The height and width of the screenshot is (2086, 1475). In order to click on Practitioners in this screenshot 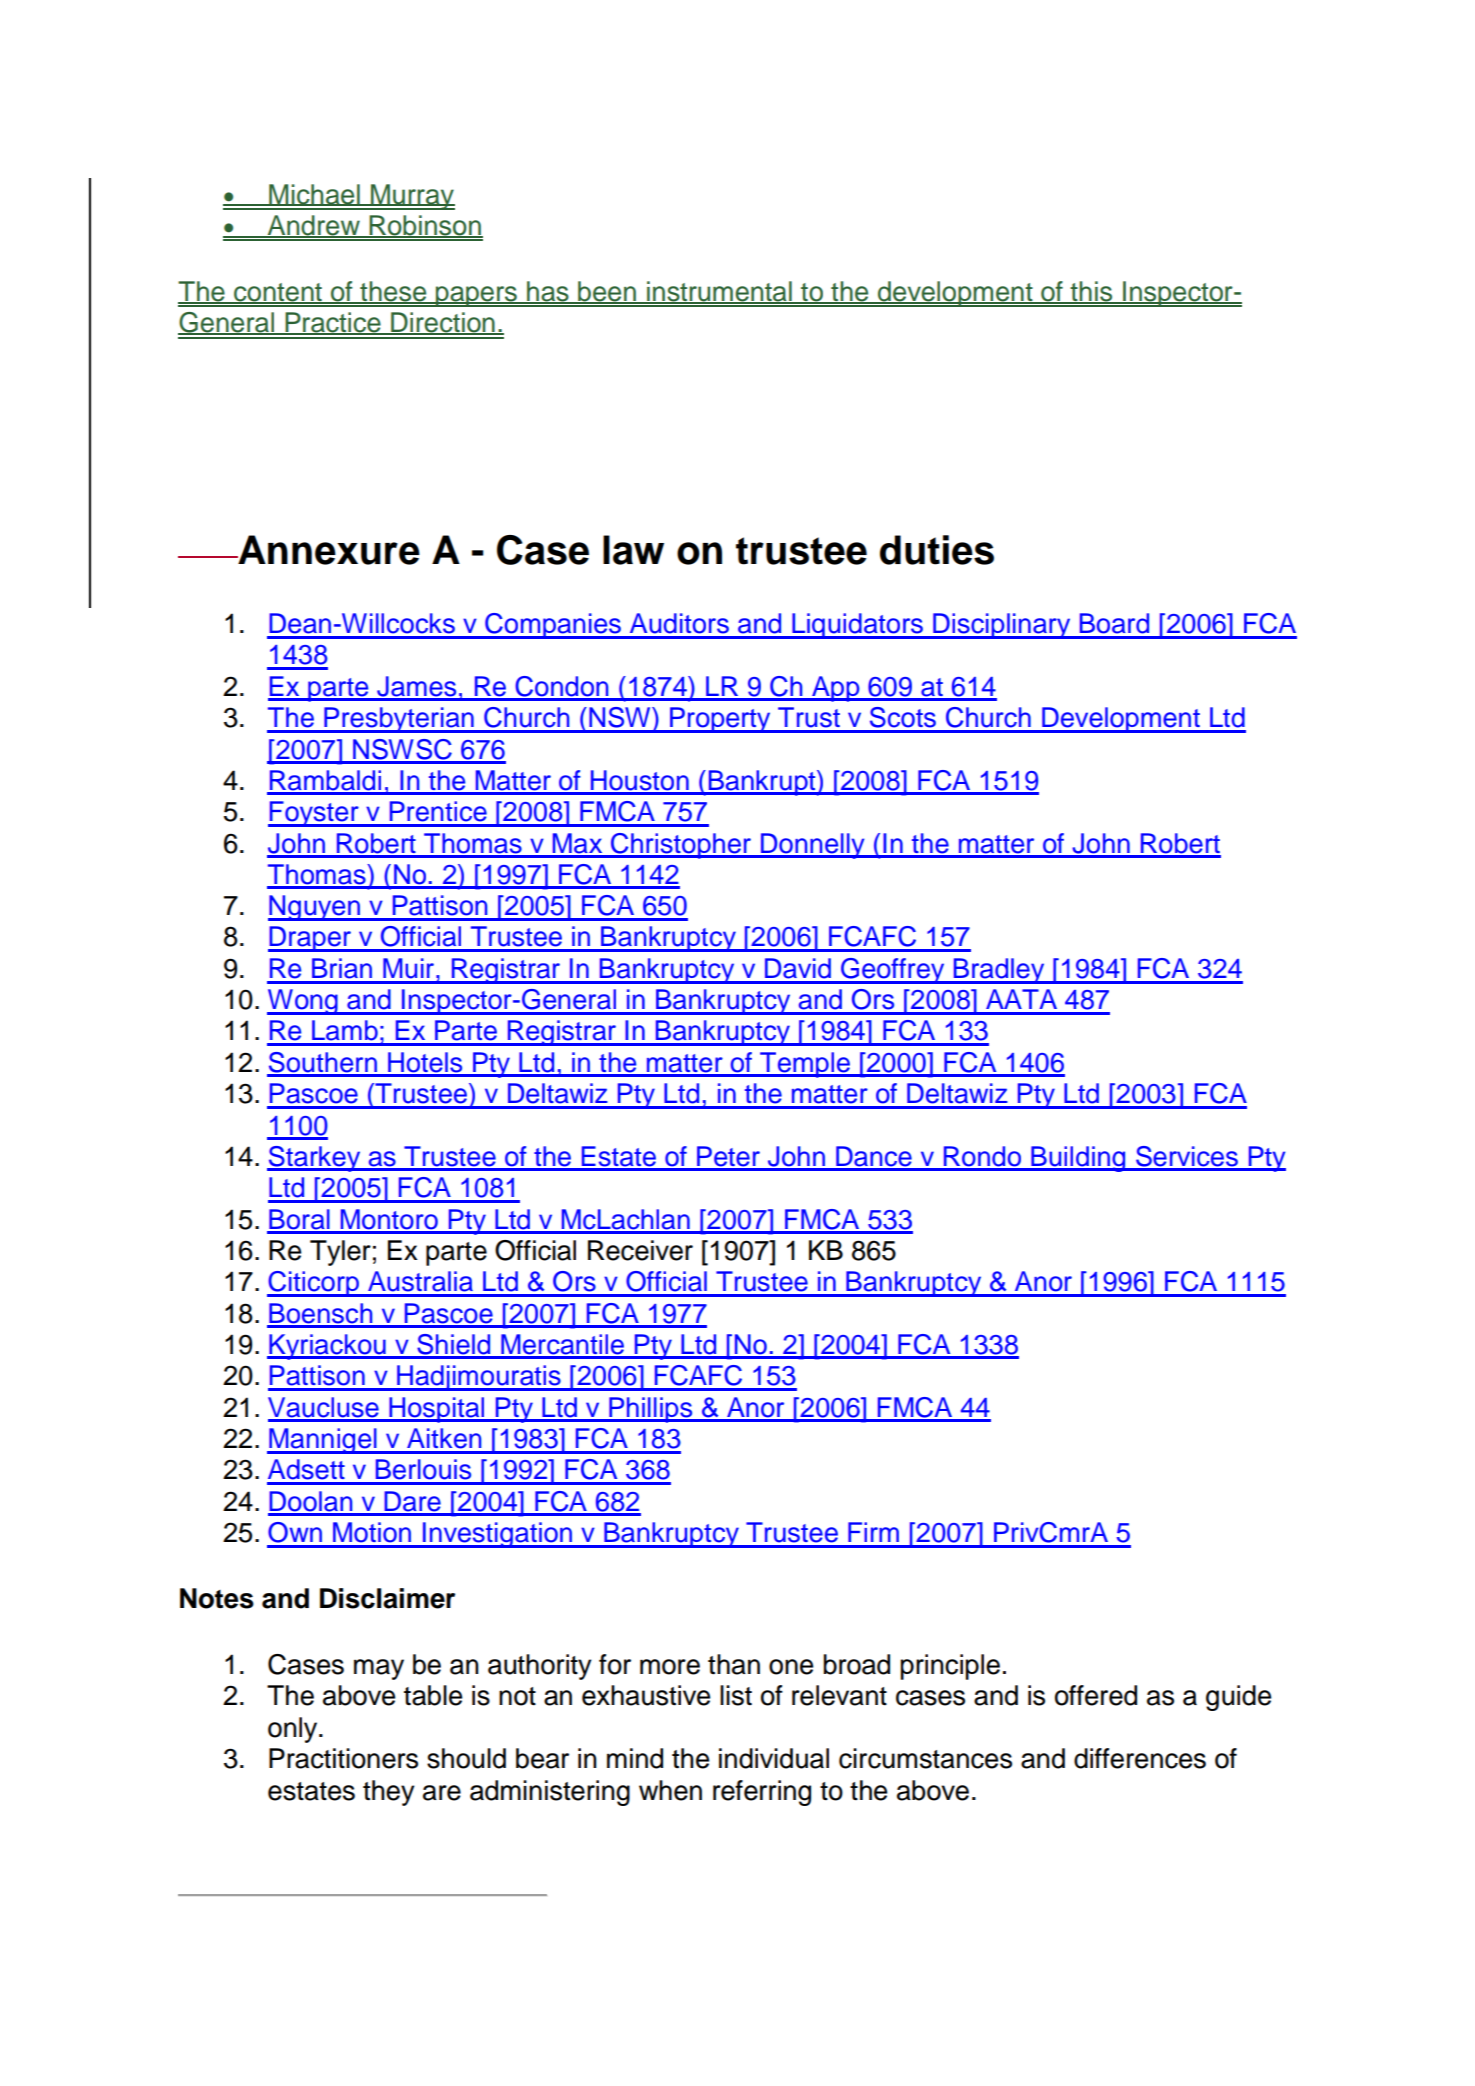, I will do `click(343, 1758)`.
